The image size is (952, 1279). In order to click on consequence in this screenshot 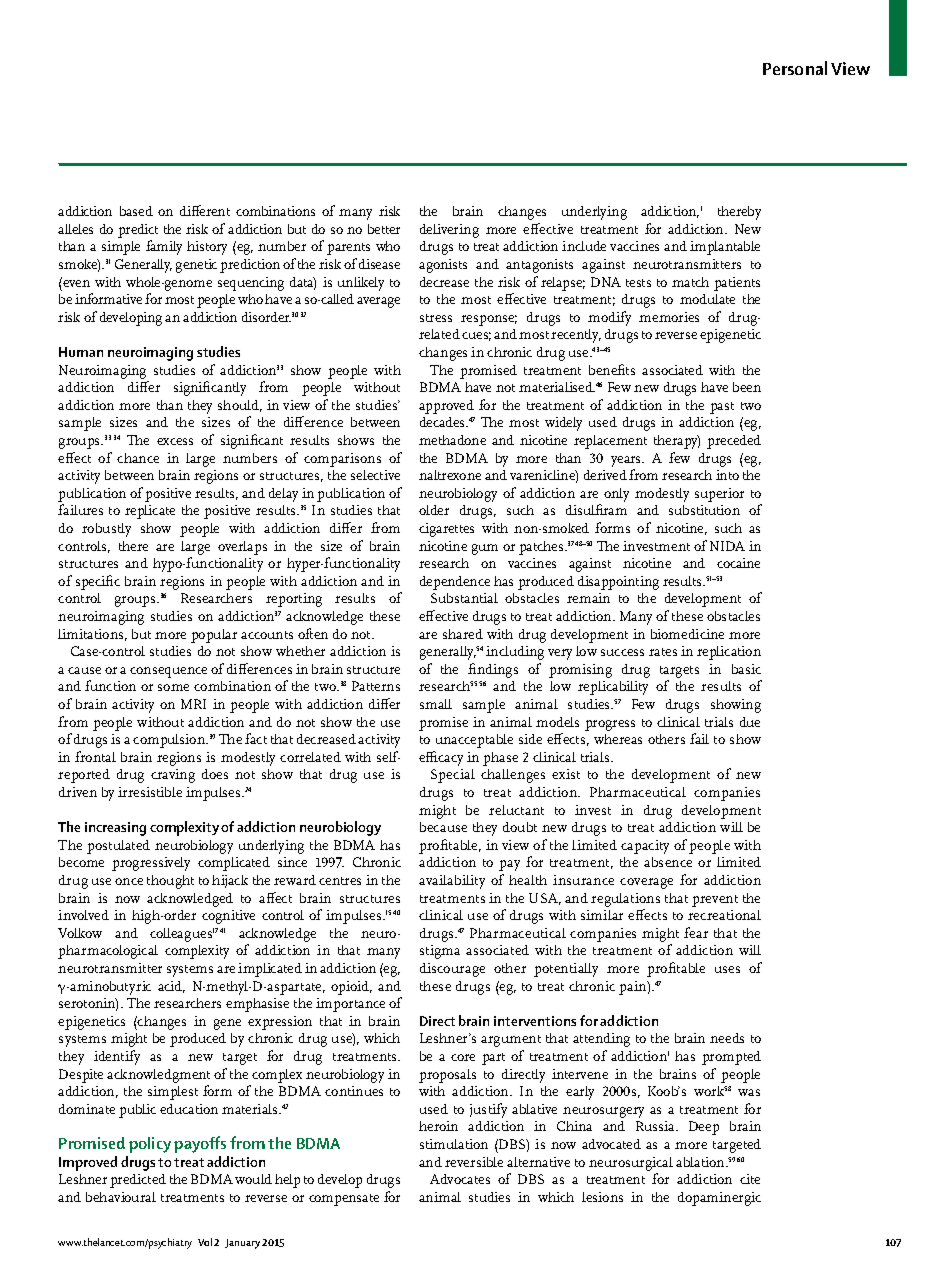, I will do `click(168, 672)`.
